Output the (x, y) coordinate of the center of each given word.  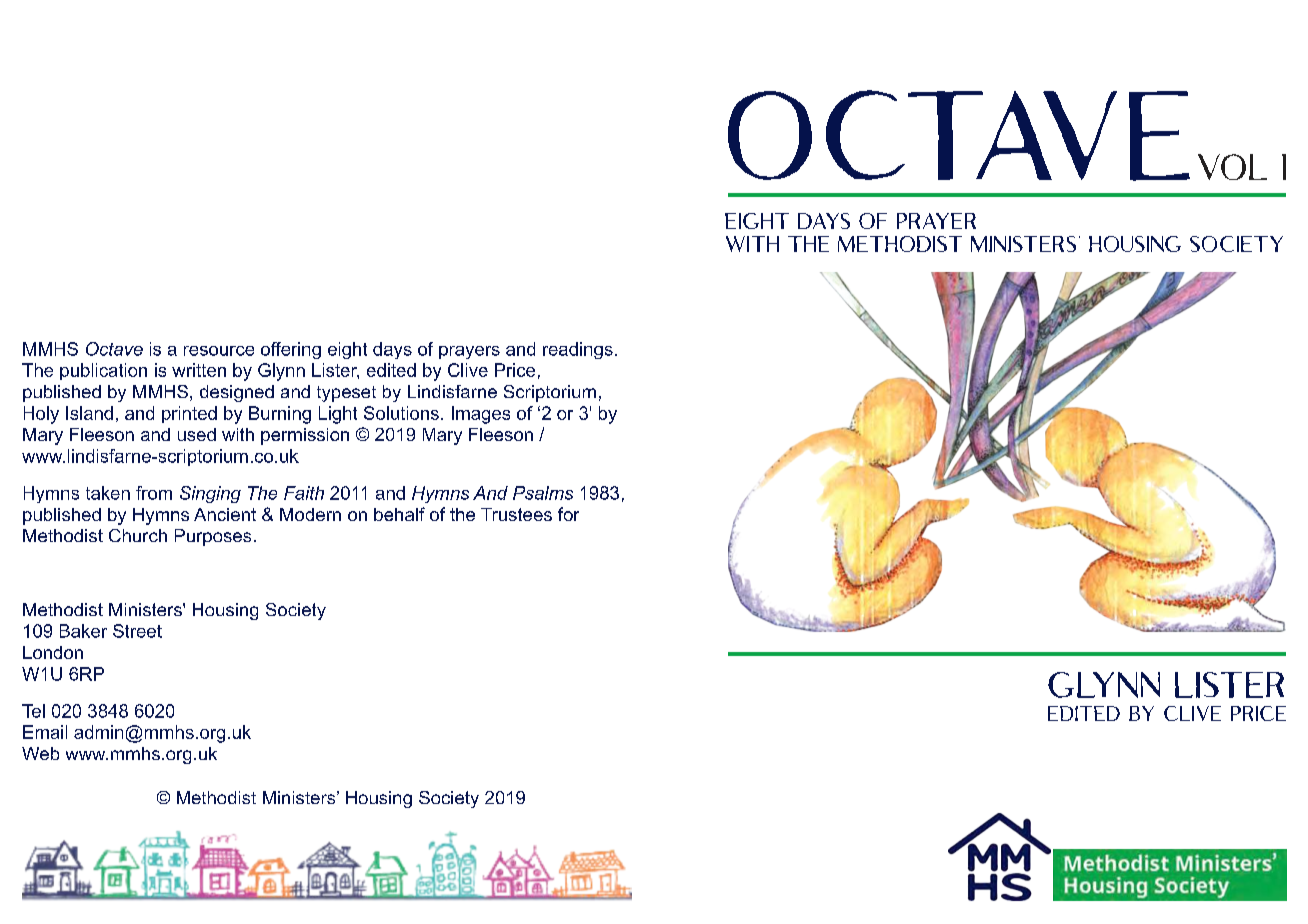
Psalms (543, 493)
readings (578, 350)
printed (189, 414)
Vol (1232, 167)
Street (137, 631)
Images (481, 415)
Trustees (516, 514)
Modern (310, 514)
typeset (346, 394)
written (199, 370)
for (568, 514)
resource (219, 351)
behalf (399, 514)
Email (45, 732)
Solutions (401, 413)
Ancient (225, 514)
